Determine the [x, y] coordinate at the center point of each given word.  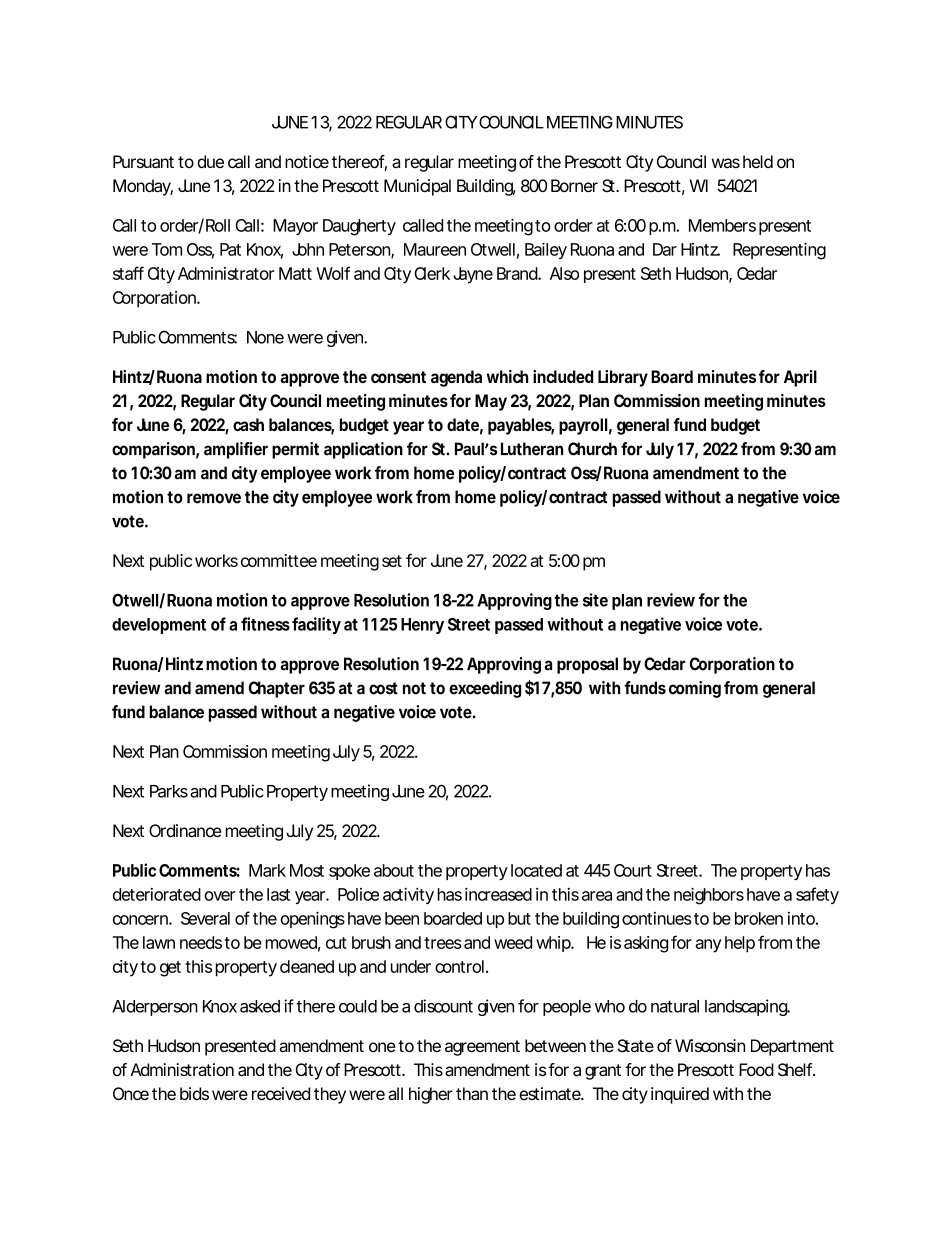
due [210, 161]
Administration [182, 1069]
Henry [422, 626]
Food [756, 1069]
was [726, 163]
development [159, 626]
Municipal [417, 187]
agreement [482, 1048]
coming [695, 689]
